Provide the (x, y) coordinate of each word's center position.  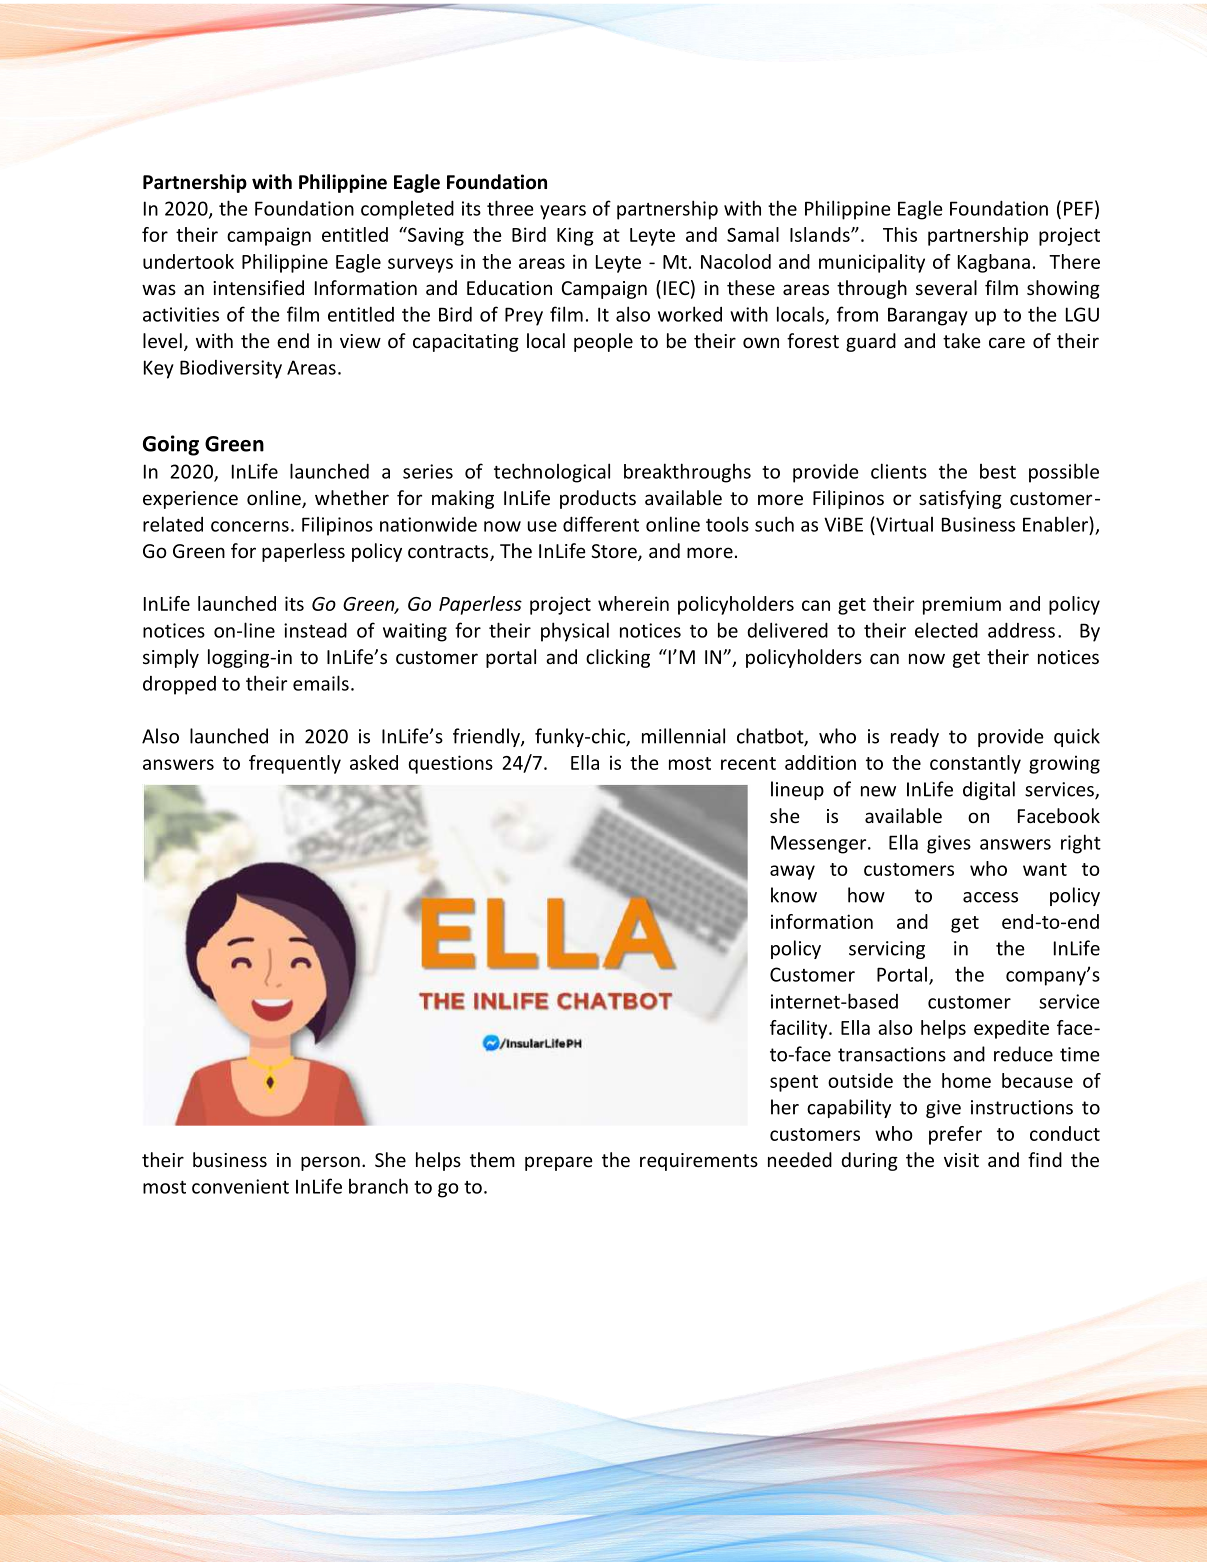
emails (321, 683)
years (563, 212)
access (990, 897)
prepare (559, 1163)
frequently (295, 764)
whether (352, 497)
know (794, 895)
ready (915, 737)
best (998, 471)
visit (961, 1160)
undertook (188, 261)
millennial (683, 736)
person (330, 1163)
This (900, 234)
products (598, 499)
